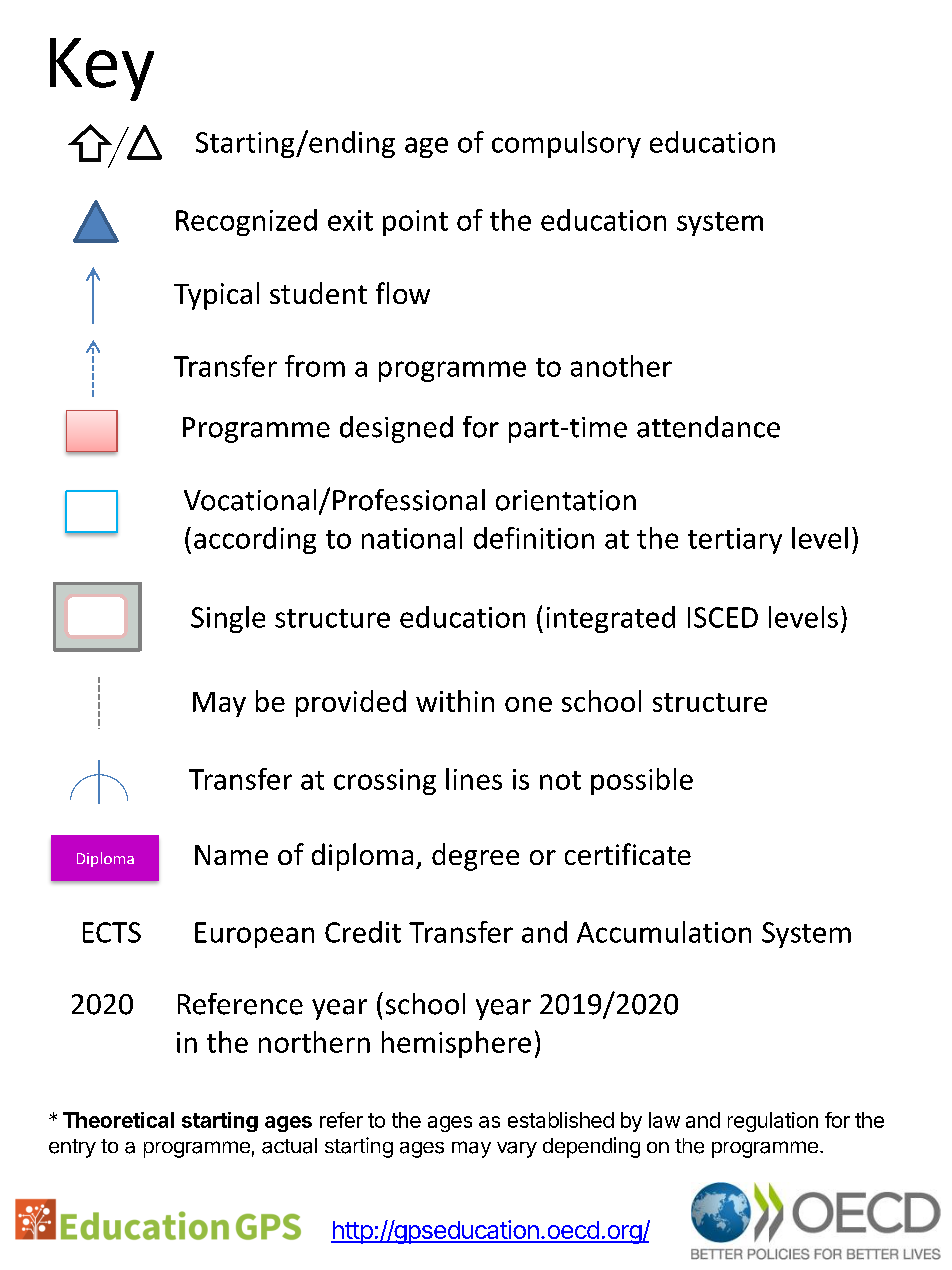 This page has width=952, height=1270. Describe the element at coordinates (415, 223) in the page. I see `point` at that location.
